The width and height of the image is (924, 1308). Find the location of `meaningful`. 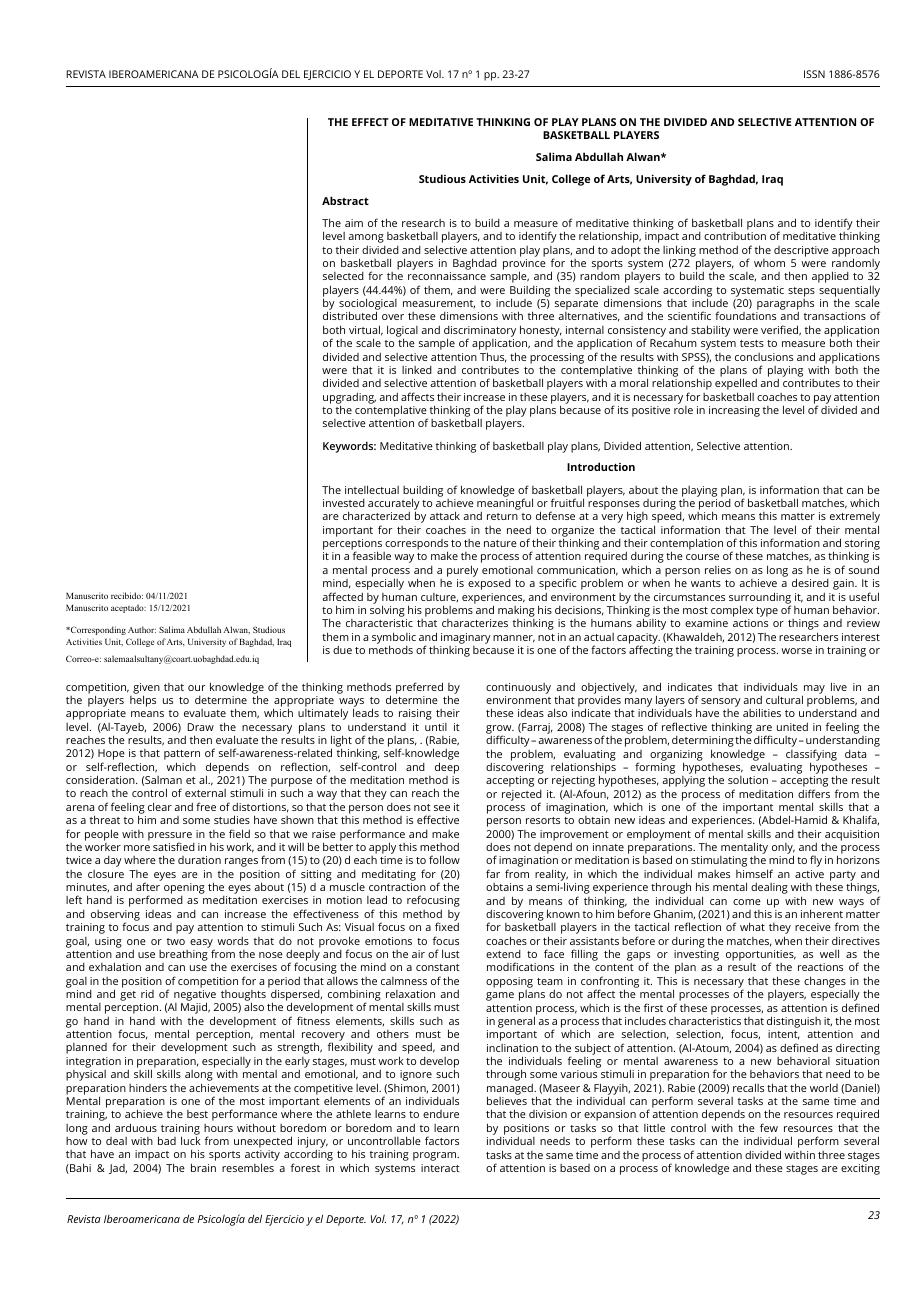

meaningful is located at coordinates (505, 505).
